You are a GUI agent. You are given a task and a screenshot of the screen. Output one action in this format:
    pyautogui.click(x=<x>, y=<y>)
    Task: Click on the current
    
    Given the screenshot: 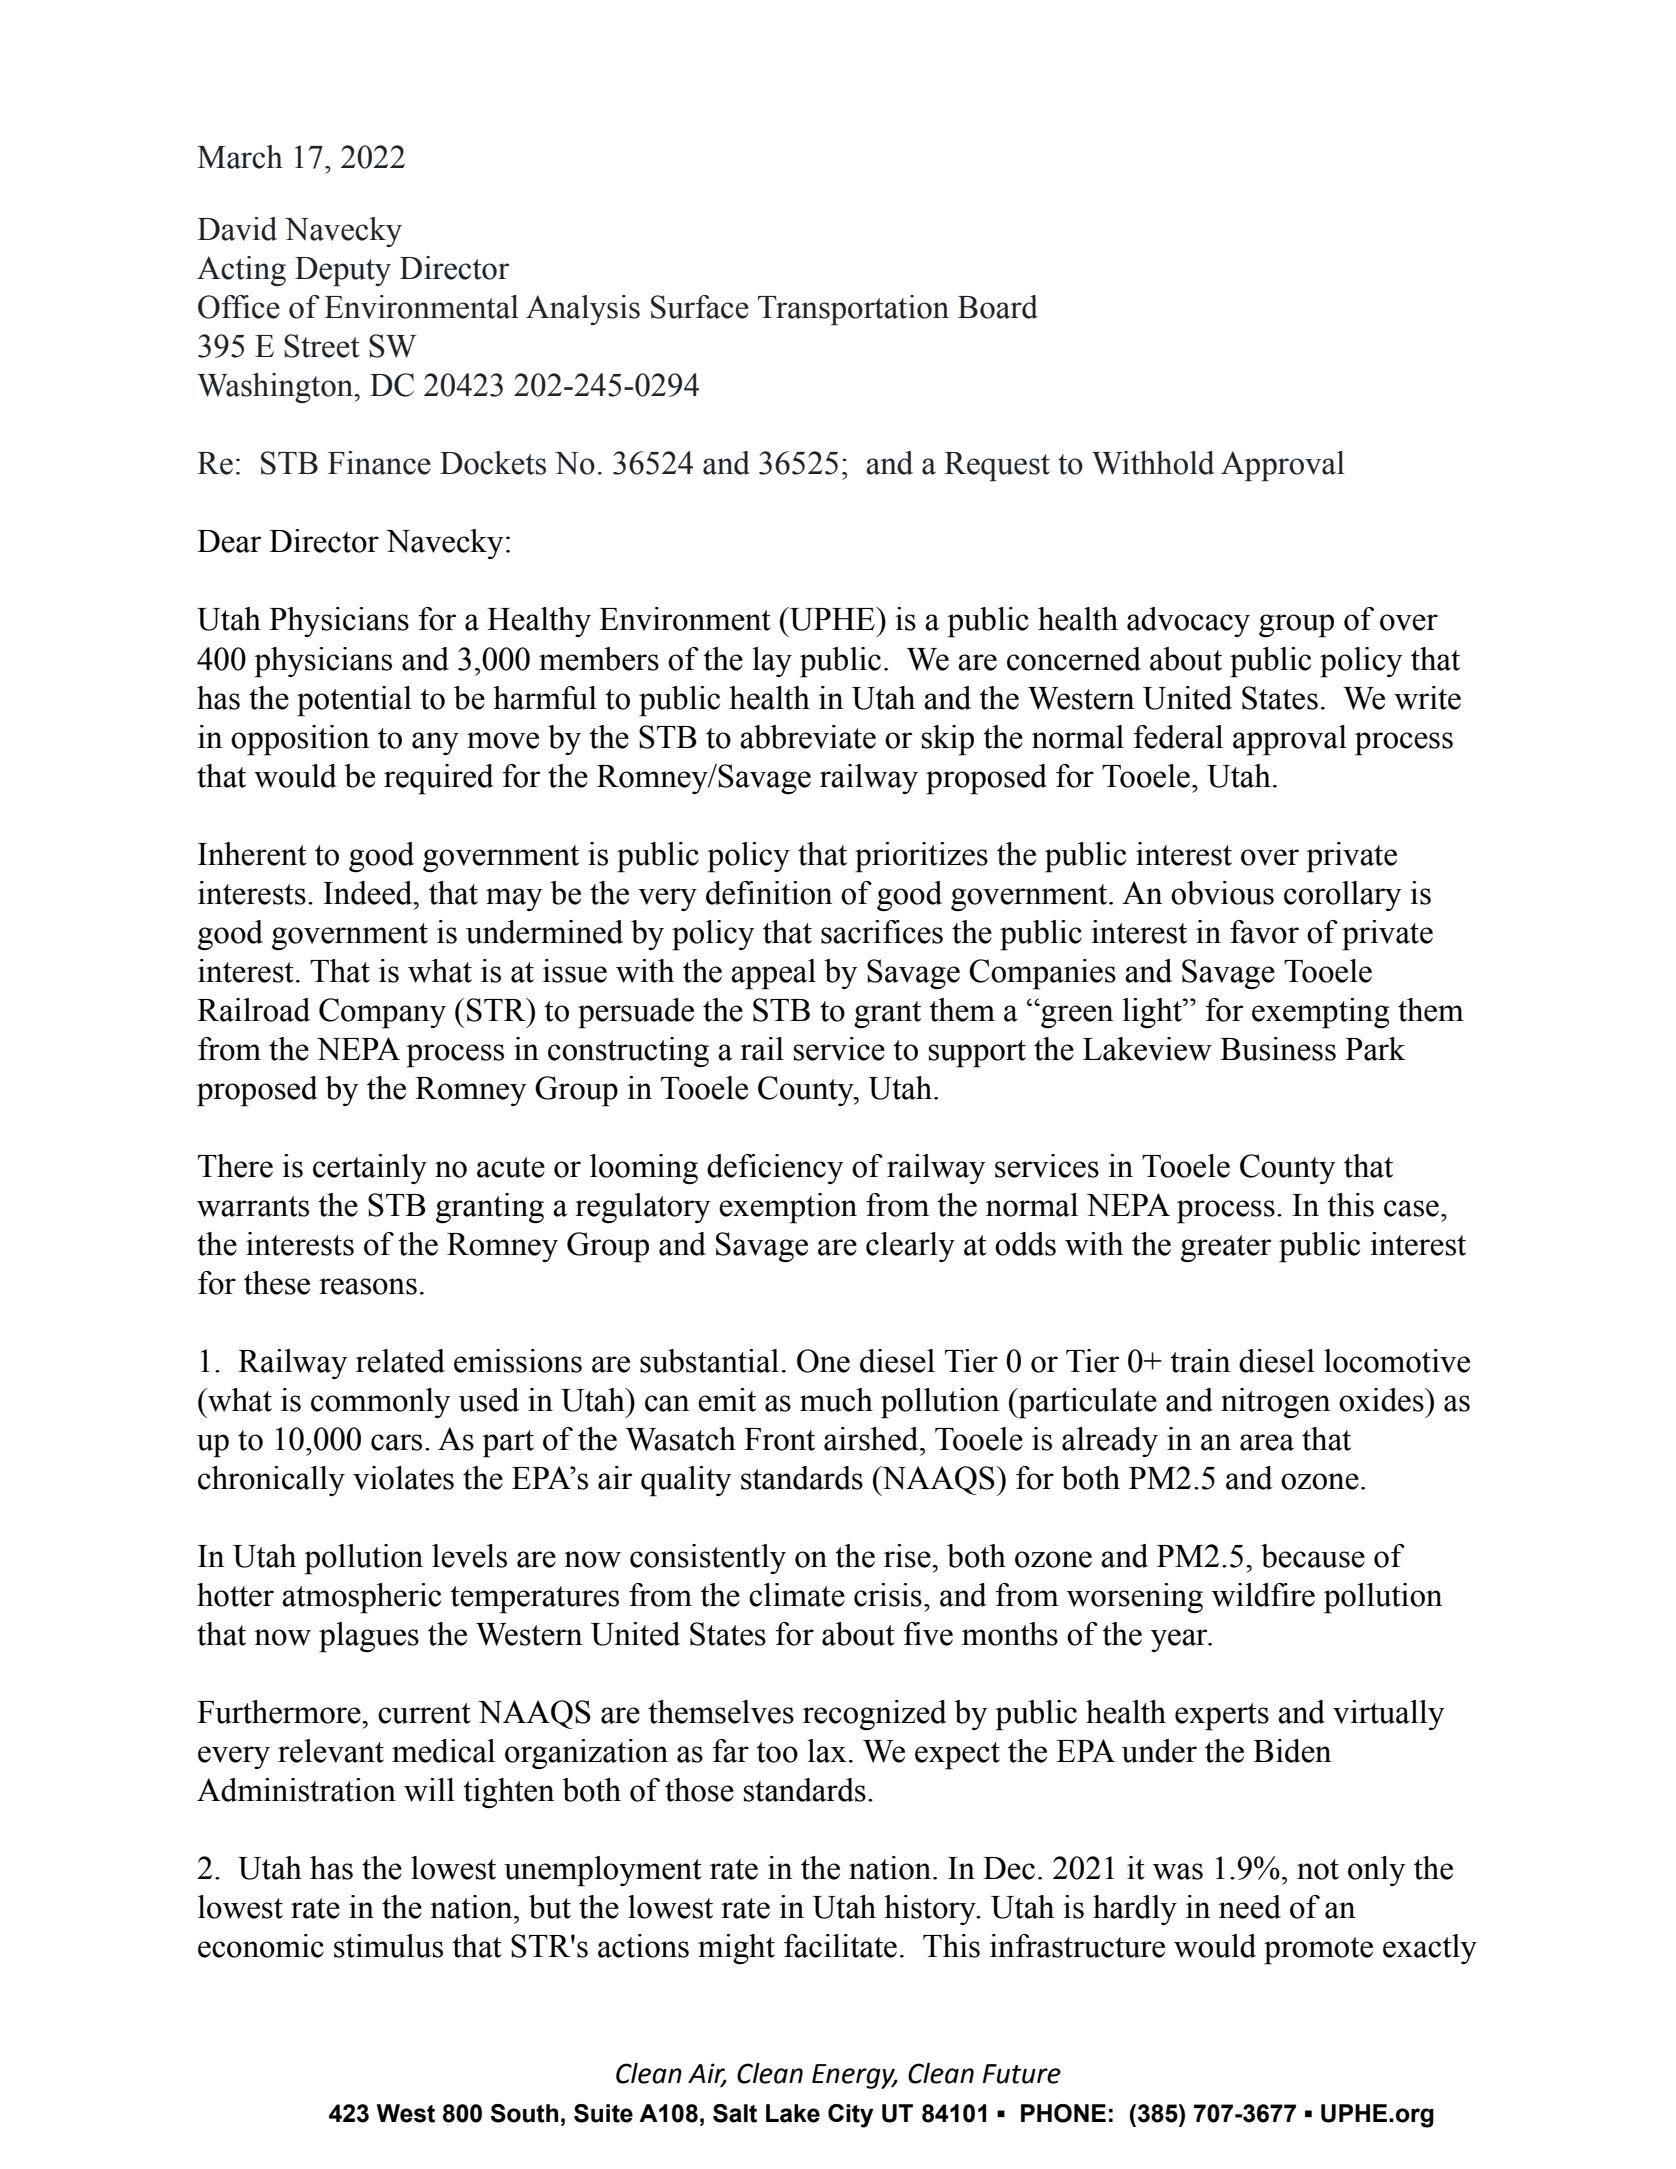 What is the action you would take?
    pyautogui.click(x=424, y=1713)
